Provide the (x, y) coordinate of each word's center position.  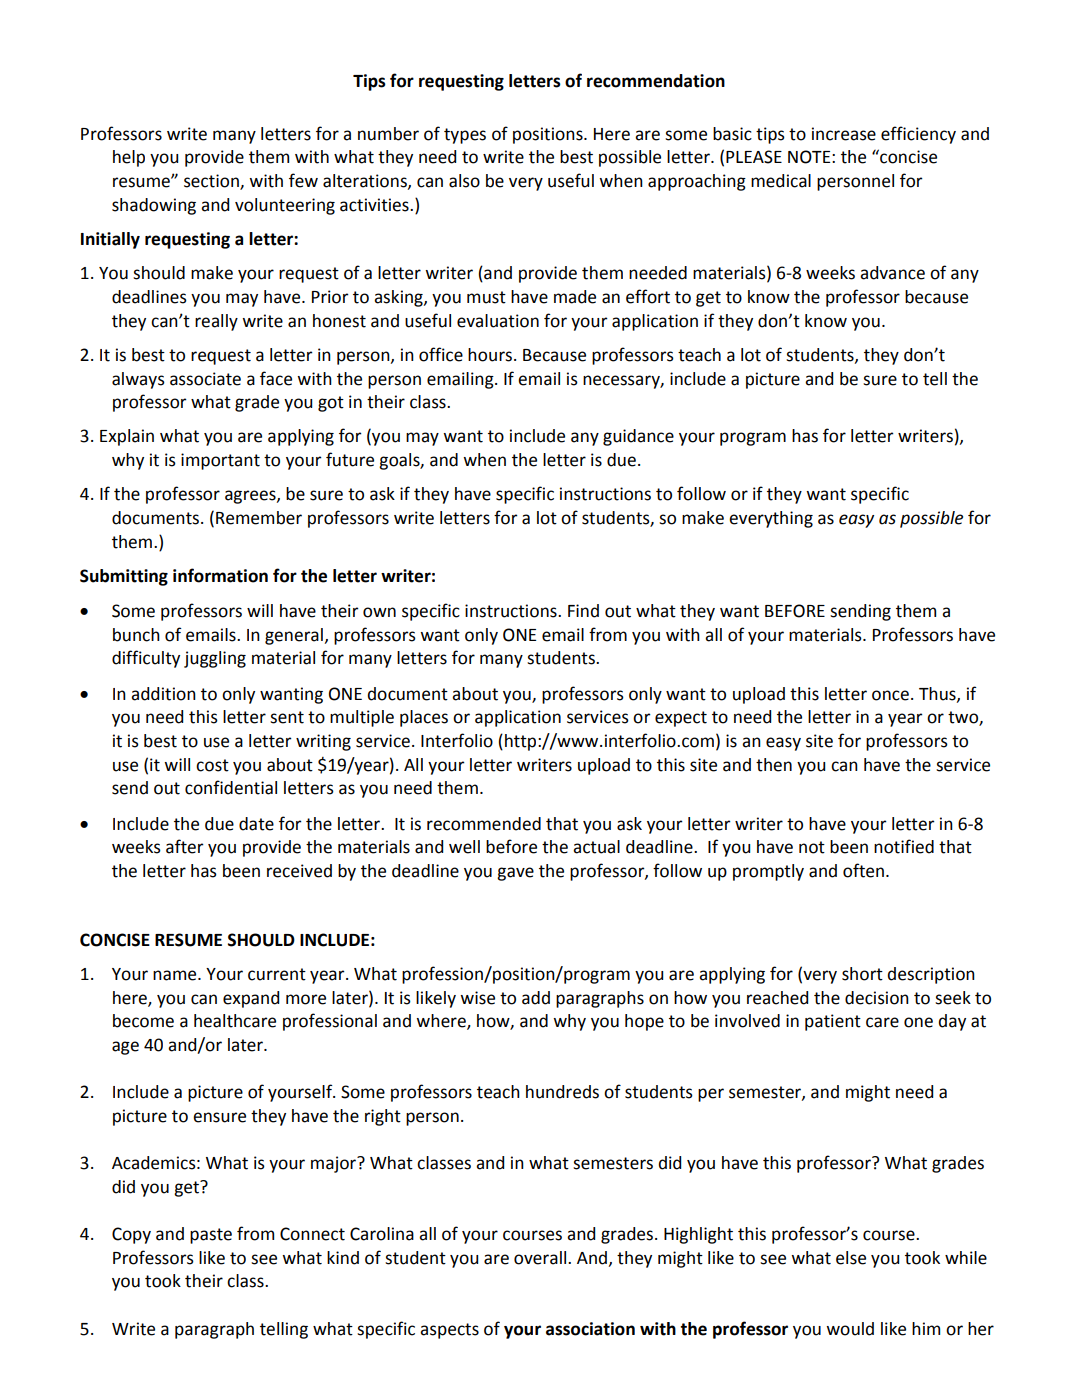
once (890, 695)
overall (541, 1258)
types (465, 136)
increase (844, 134)
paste (211, 1236)
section (212, 182)
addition (163, 694)
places (424, 718)
